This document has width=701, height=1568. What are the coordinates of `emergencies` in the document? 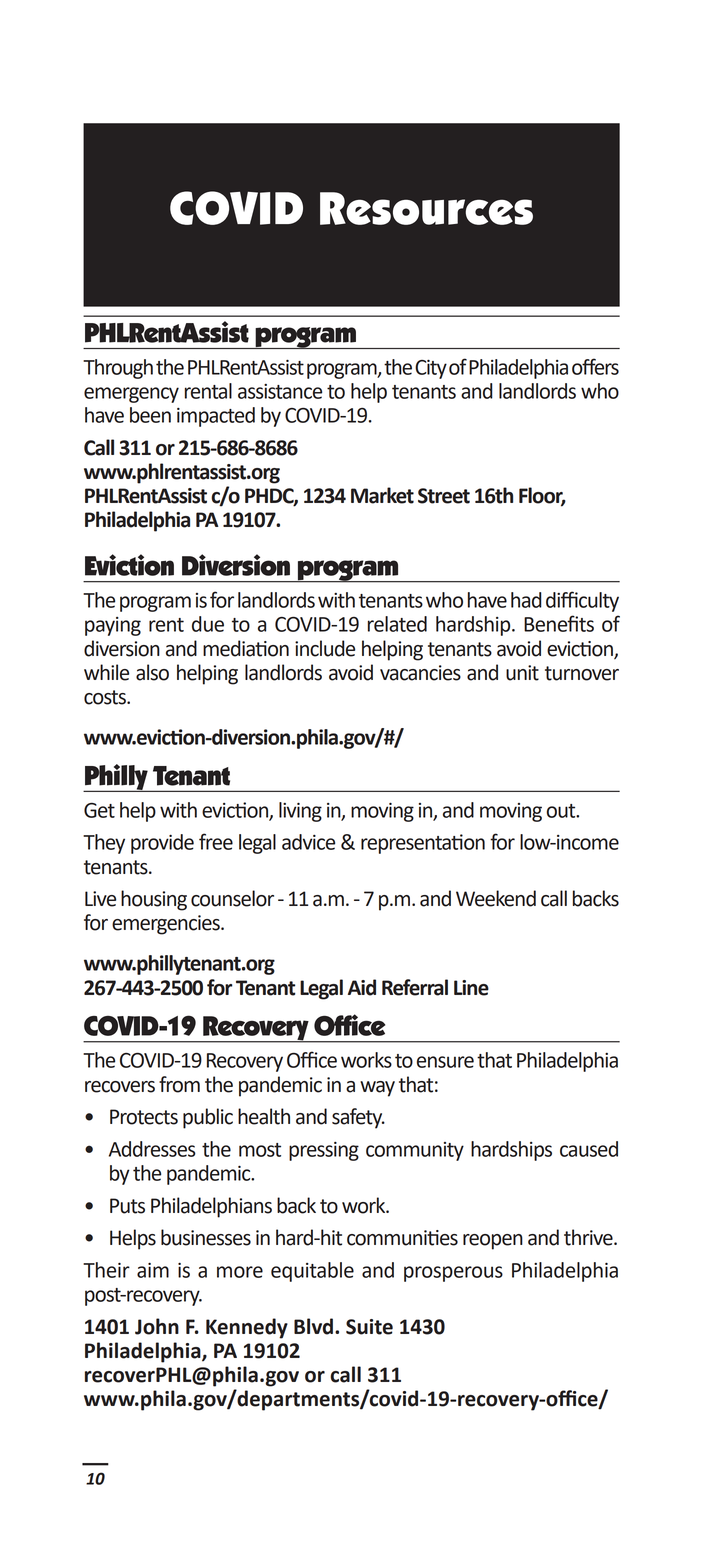 It's located at (167, 925).
